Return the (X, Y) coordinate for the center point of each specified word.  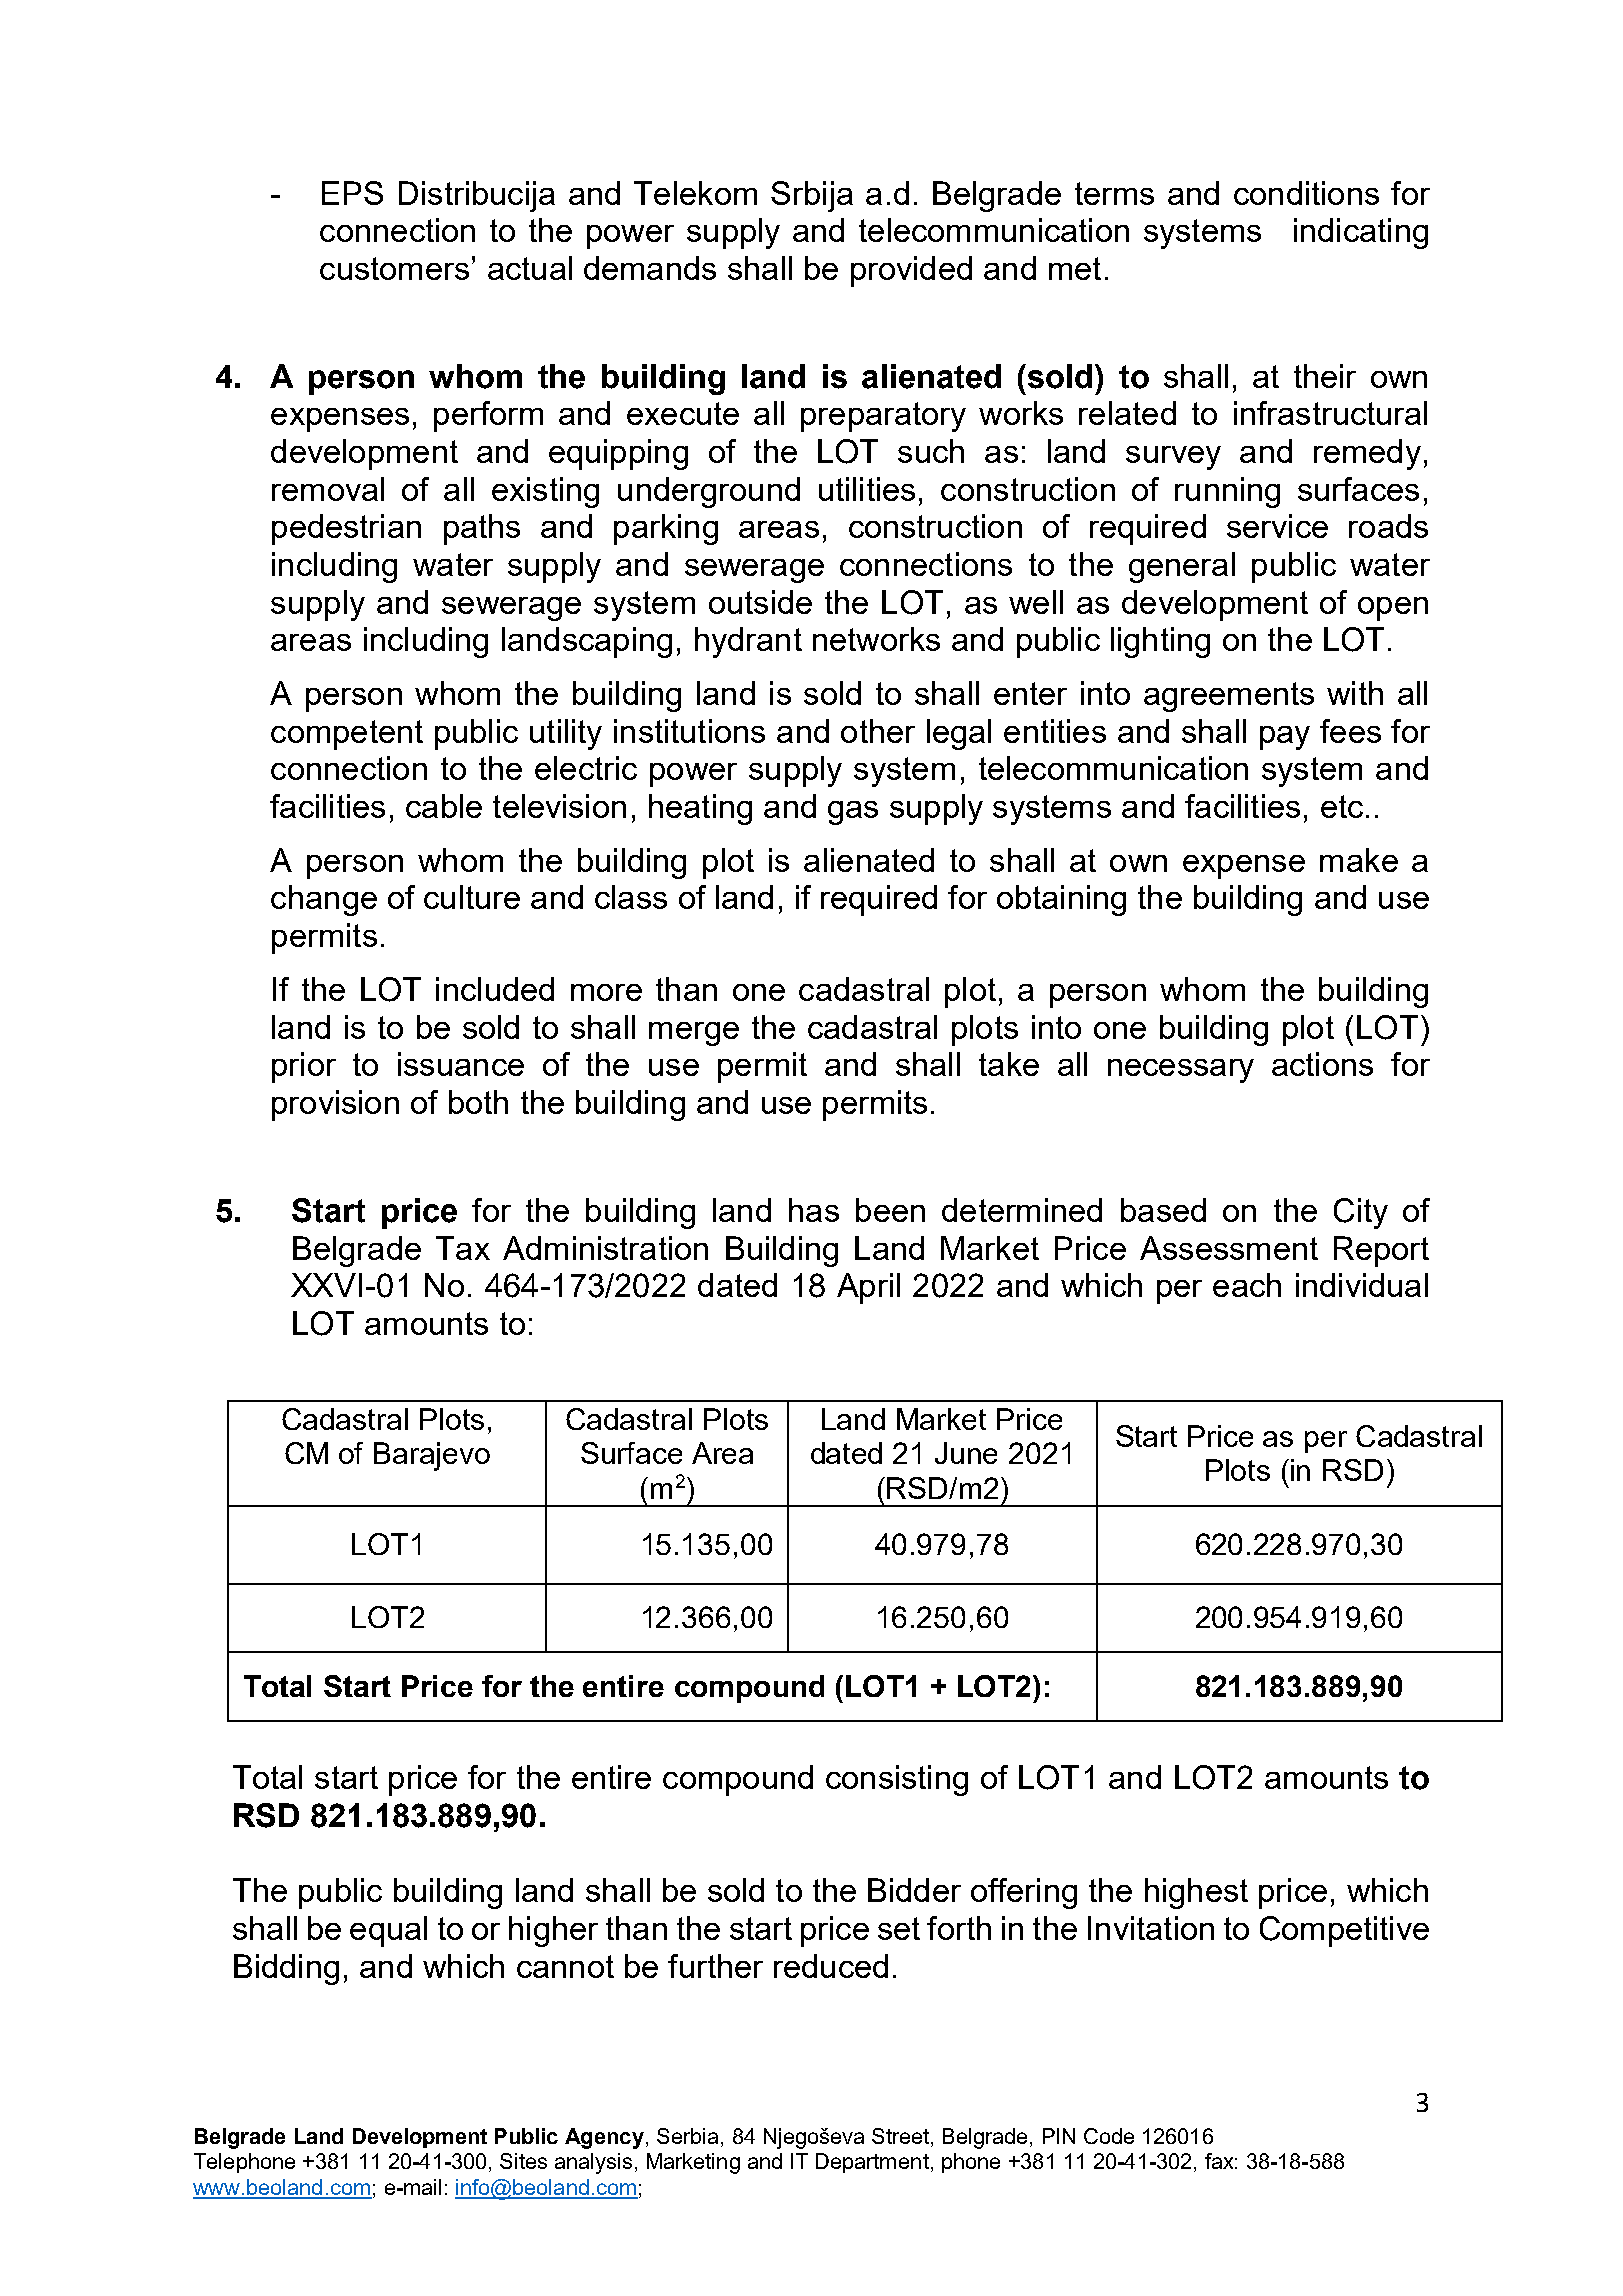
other (878, 731)
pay (1285, 738)
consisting (897, 1780)
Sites (523, 2161)
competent (347, 735)
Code (1109, 2136)
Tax (463, 1248)
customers (394, 268)
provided (911, 271)
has (814, 1210)
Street (900, 2136)
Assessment (1229, 1248)
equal (388, 1931)
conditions (1306, 193)
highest (1196, 1893)
